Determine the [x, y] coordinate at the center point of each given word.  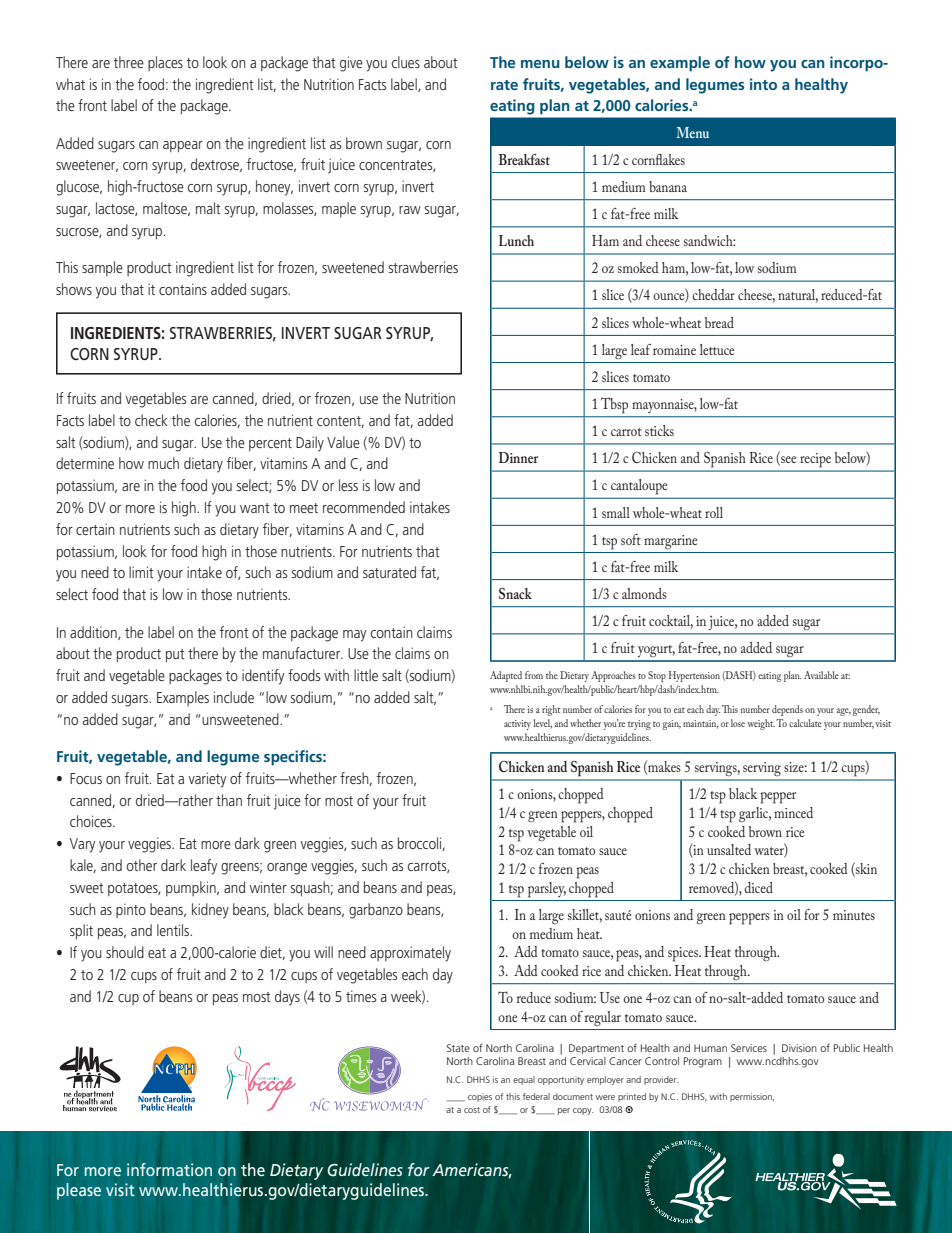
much [163, 463]
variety [207, 780]
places [165, 63]
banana [668, 186]
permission [752, 1097]
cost [472, 1110]
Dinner [518, 457]
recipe [816, 460]
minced [793, 812]
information [169, 1169]
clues [406, 62]
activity [517, 725]
